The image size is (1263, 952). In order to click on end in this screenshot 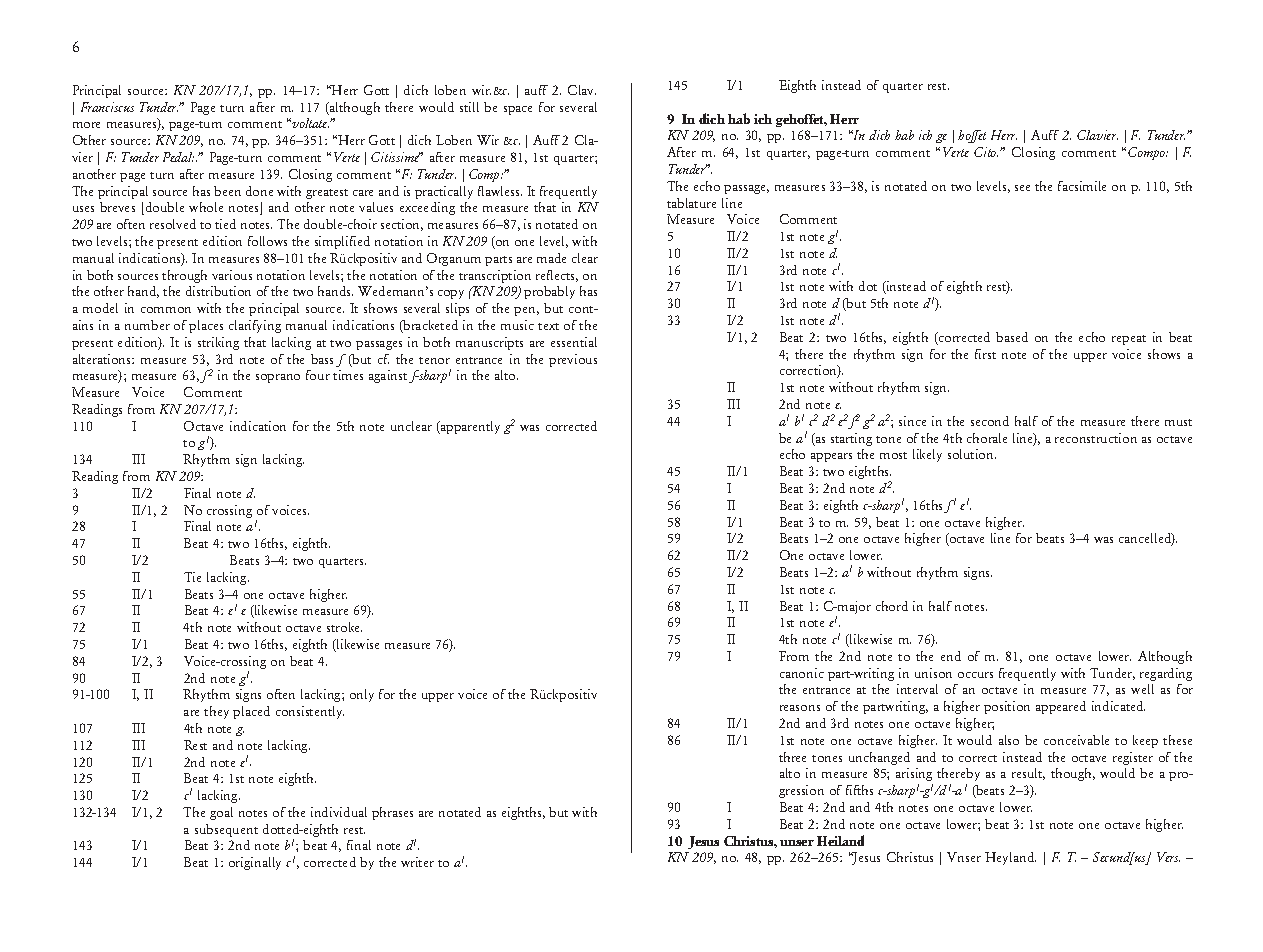, I will do `click(951, 656)`.
